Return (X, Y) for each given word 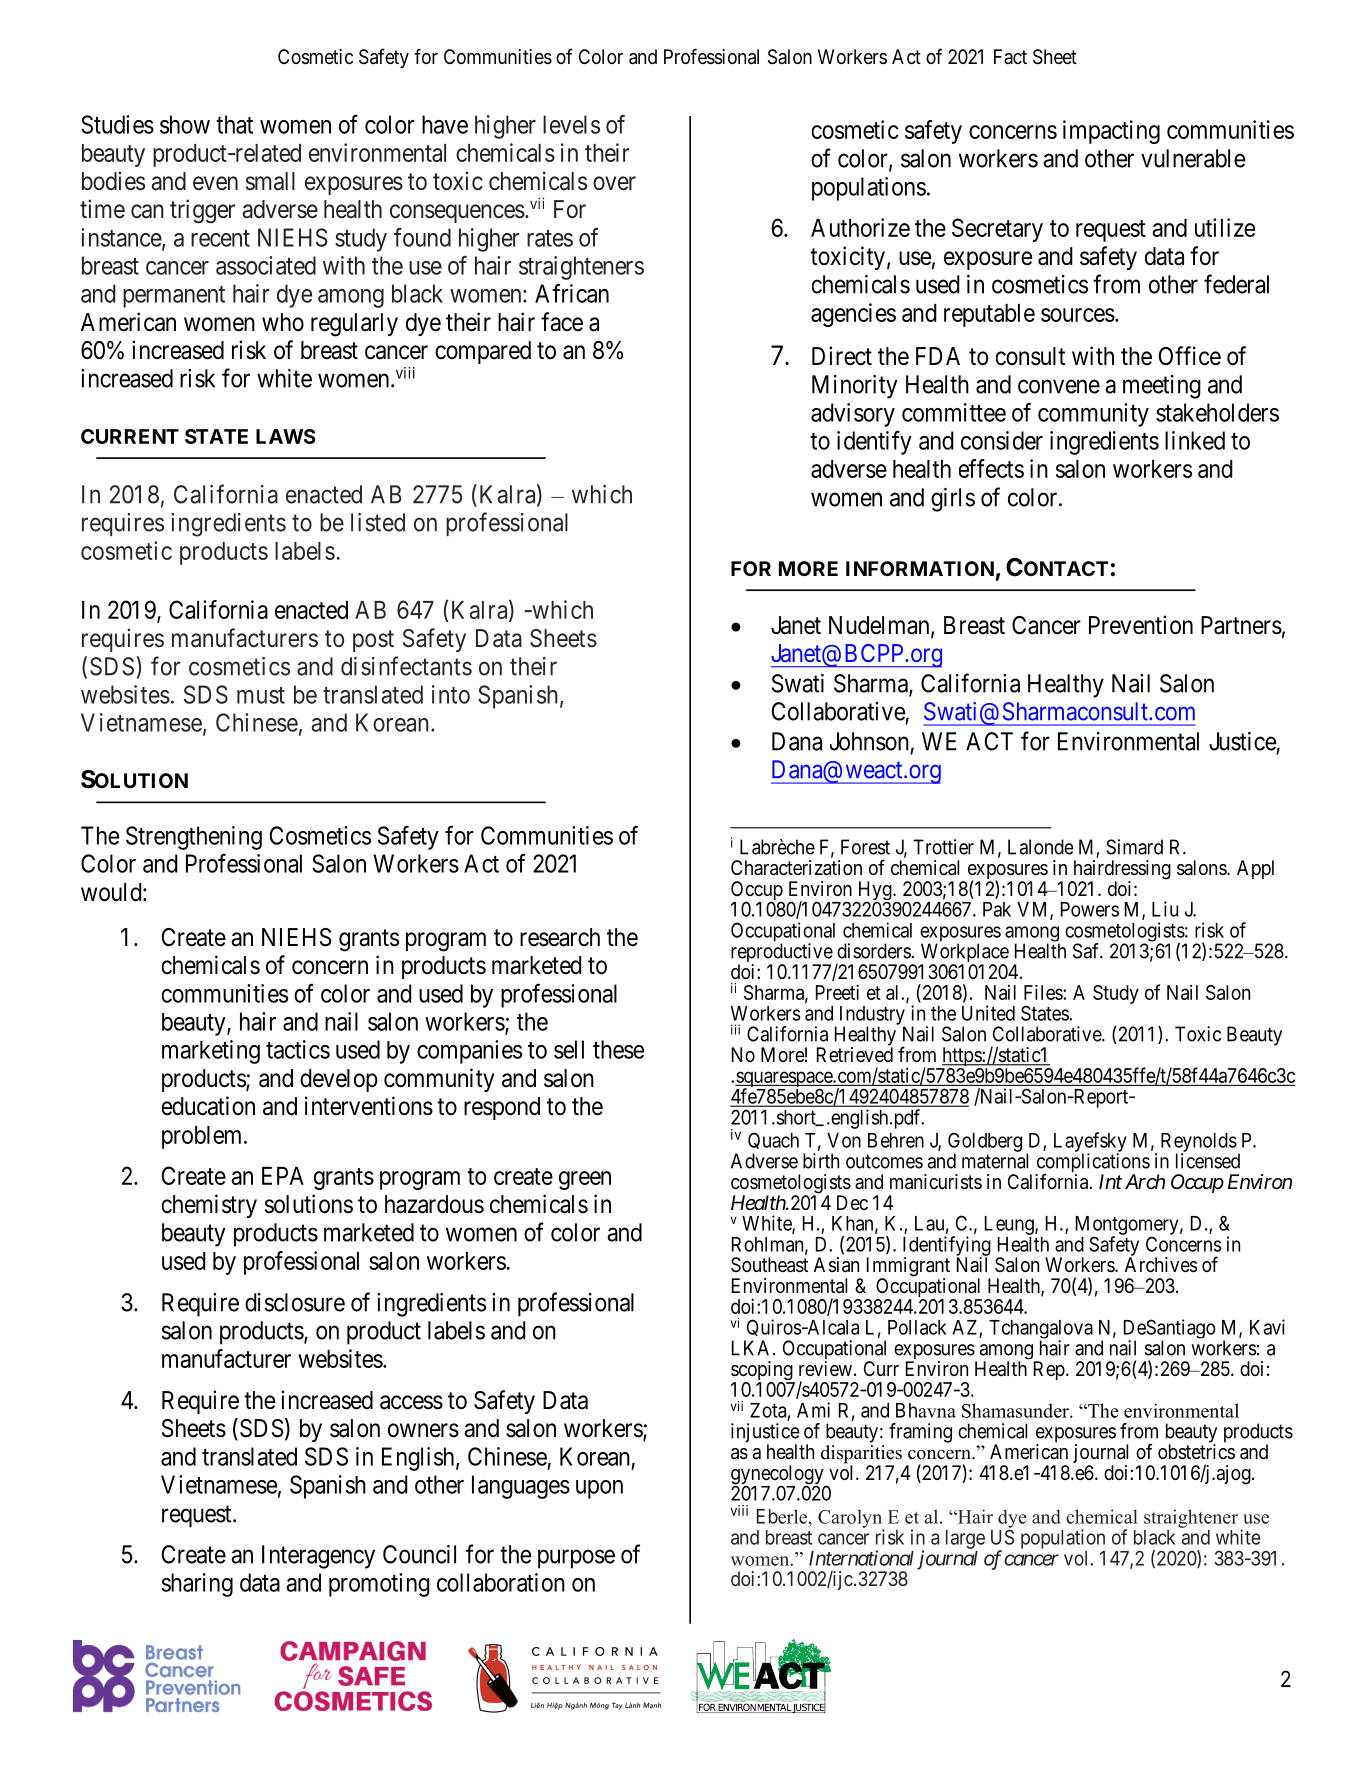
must (261, 695)
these (618, 1049)
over (614, 183)
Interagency (318, 1557)
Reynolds (1199, 1143)
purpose (576, 1559)
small (270, 181)
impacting (1111, 132)
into (451, 694)
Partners (1241, 625)
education (208, 1106)
